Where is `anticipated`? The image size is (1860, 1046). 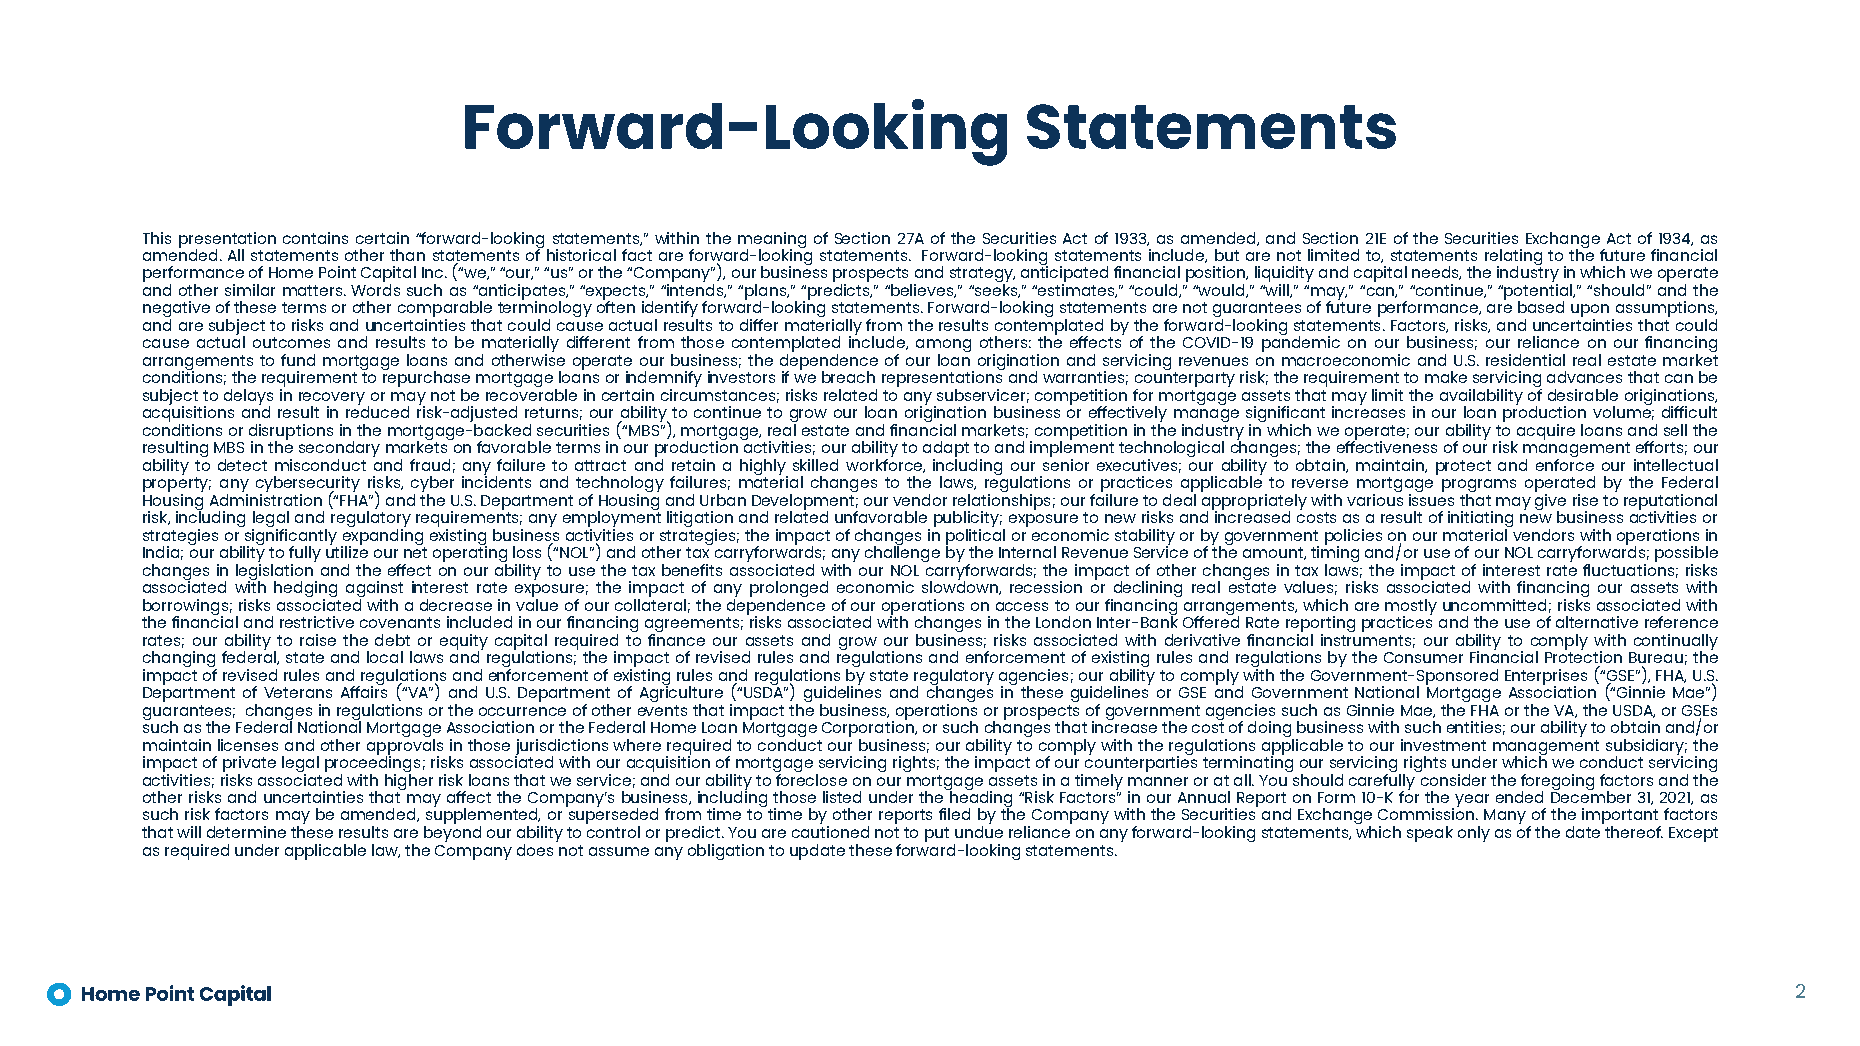
anticipated is located at coordinates (1064, 274).
